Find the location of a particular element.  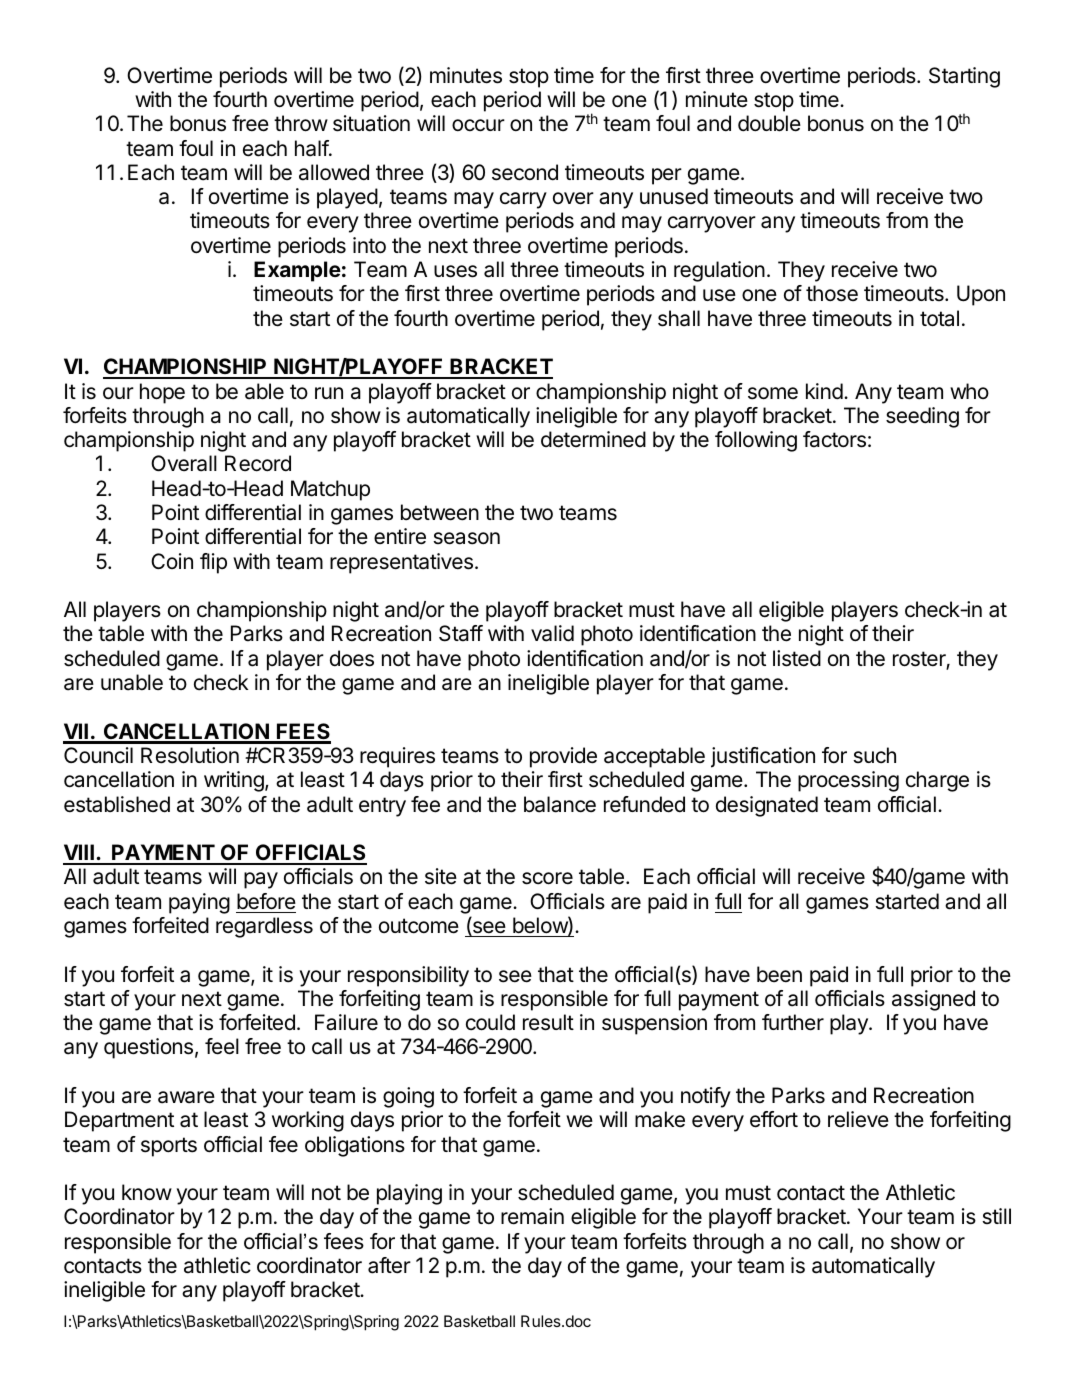

assigned is located at coordinates (933, 1000).
